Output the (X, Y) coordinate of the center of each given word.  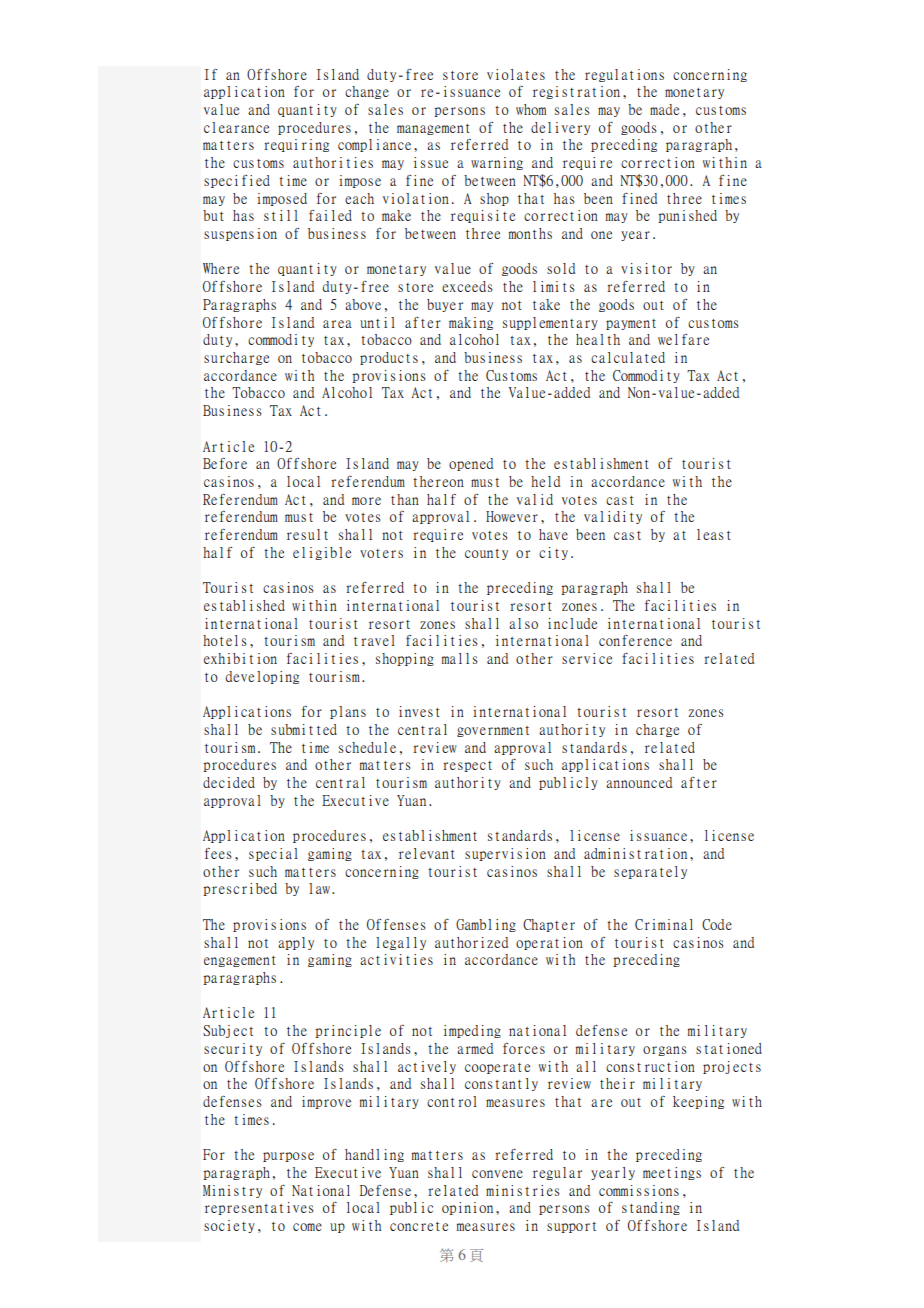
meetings (672, 1173)
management (433, 129)
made (664, 109)
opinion (467, 1208)
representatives (259, 1208)
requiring (296, 145)
